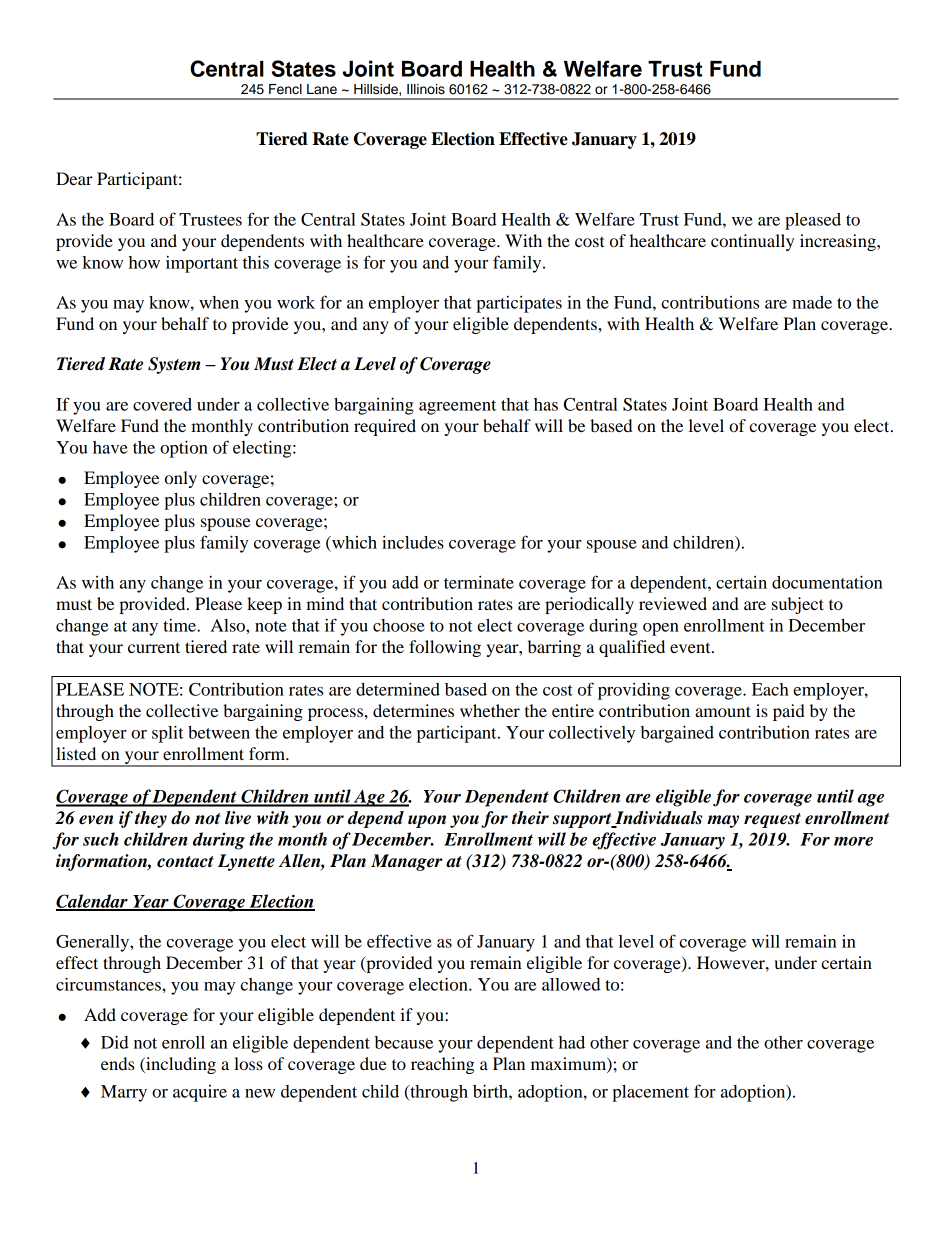 This screenshot has height=1233, width=952. I want to click on paid, so click(789, 712).
